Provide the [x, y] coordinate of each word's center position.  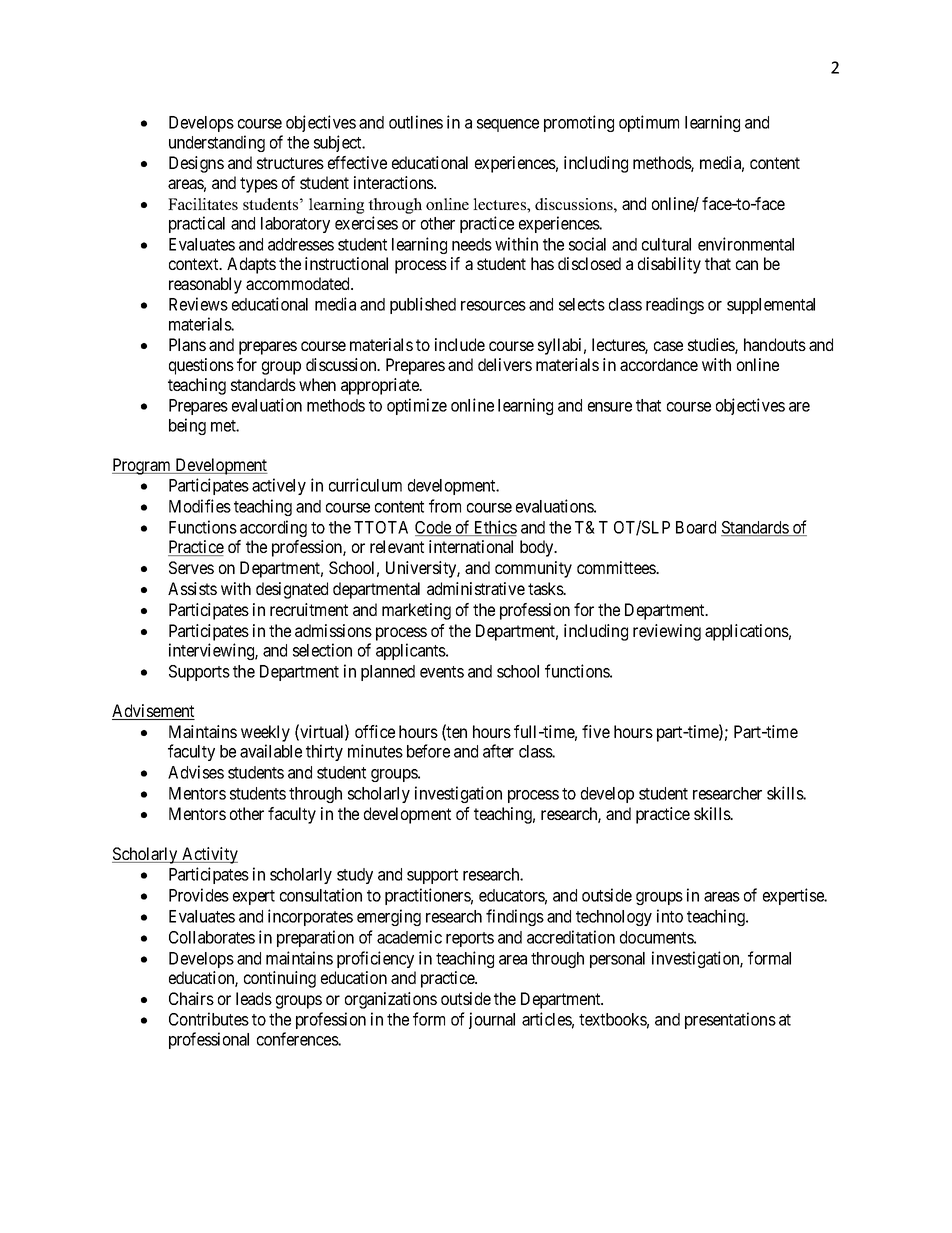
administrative [476, 588]
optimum [649, 123]
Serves [191, 567]
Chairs [191, 998]
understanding [217, 143]
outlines [416, 122]
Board [696, 527]
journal [492, 1020]
